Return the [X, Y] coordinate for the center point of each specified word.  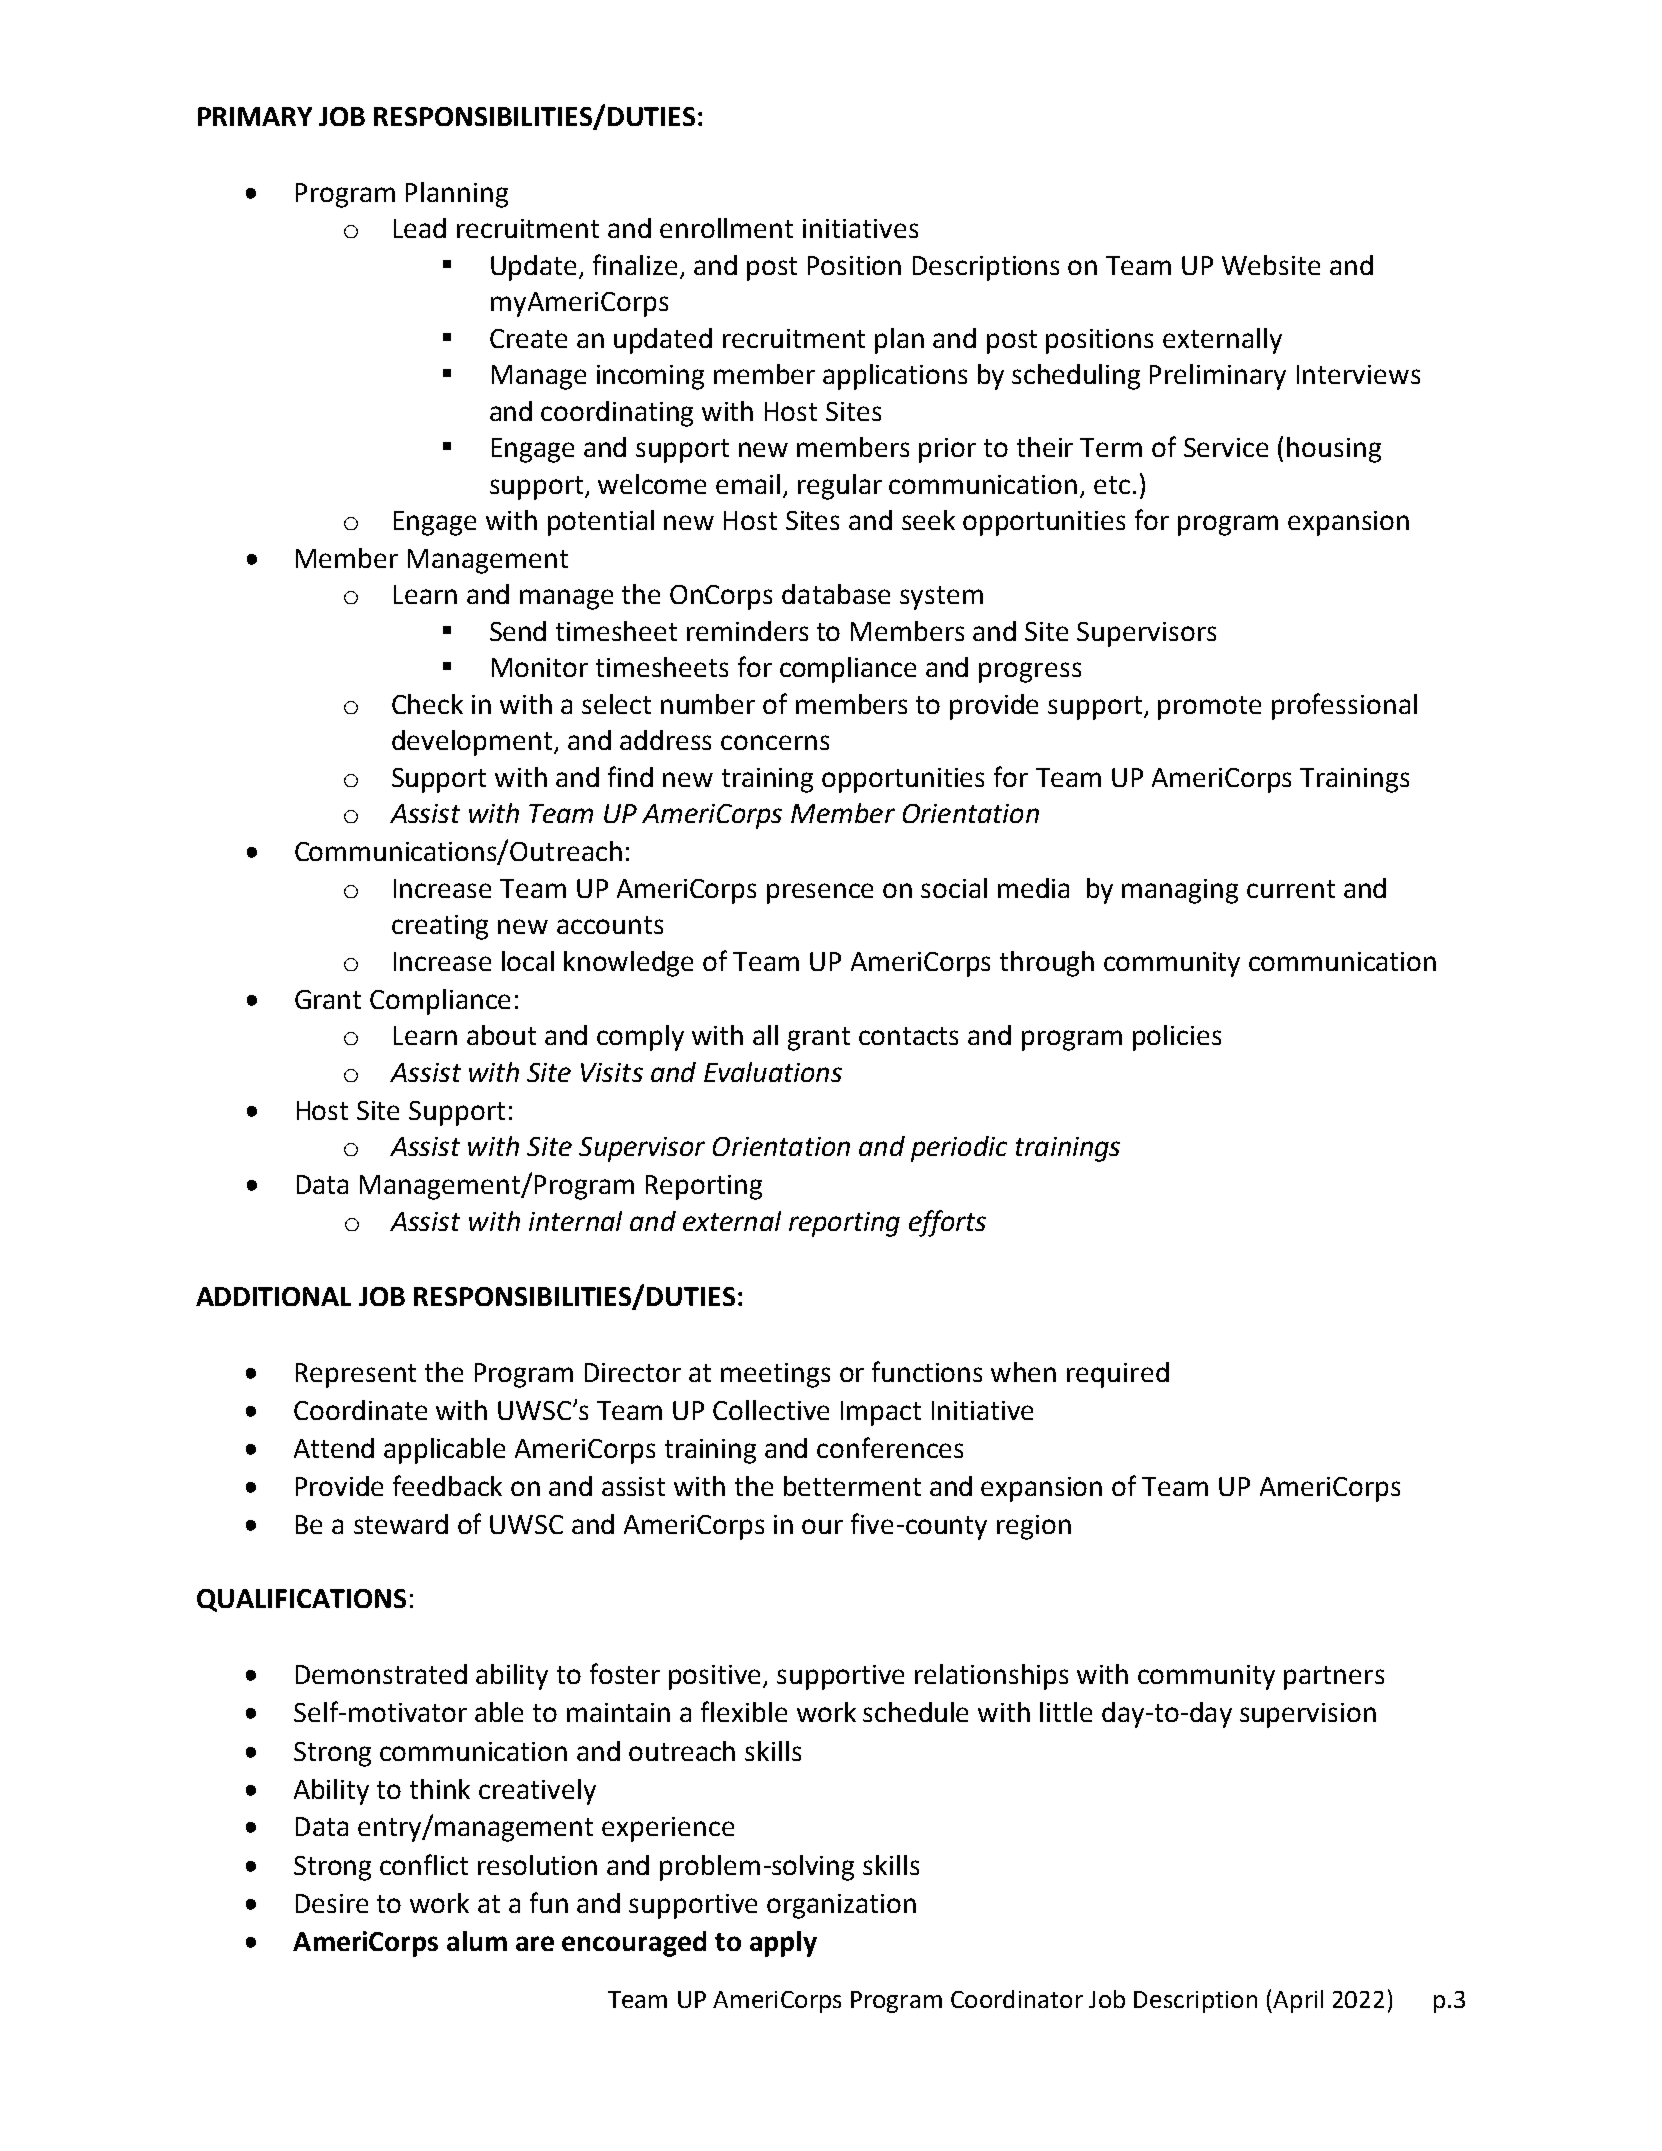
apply [783, 1944]
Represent [356, 1375]
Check [427, 704]
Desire [332, 1903]
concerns [775, 742]
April [1298, 2001]
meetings [775, 1375]
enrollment [726, 228]
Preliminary [1218, 377]
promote [1209, 708]
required [1118, 1375]
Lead [420, 228]
